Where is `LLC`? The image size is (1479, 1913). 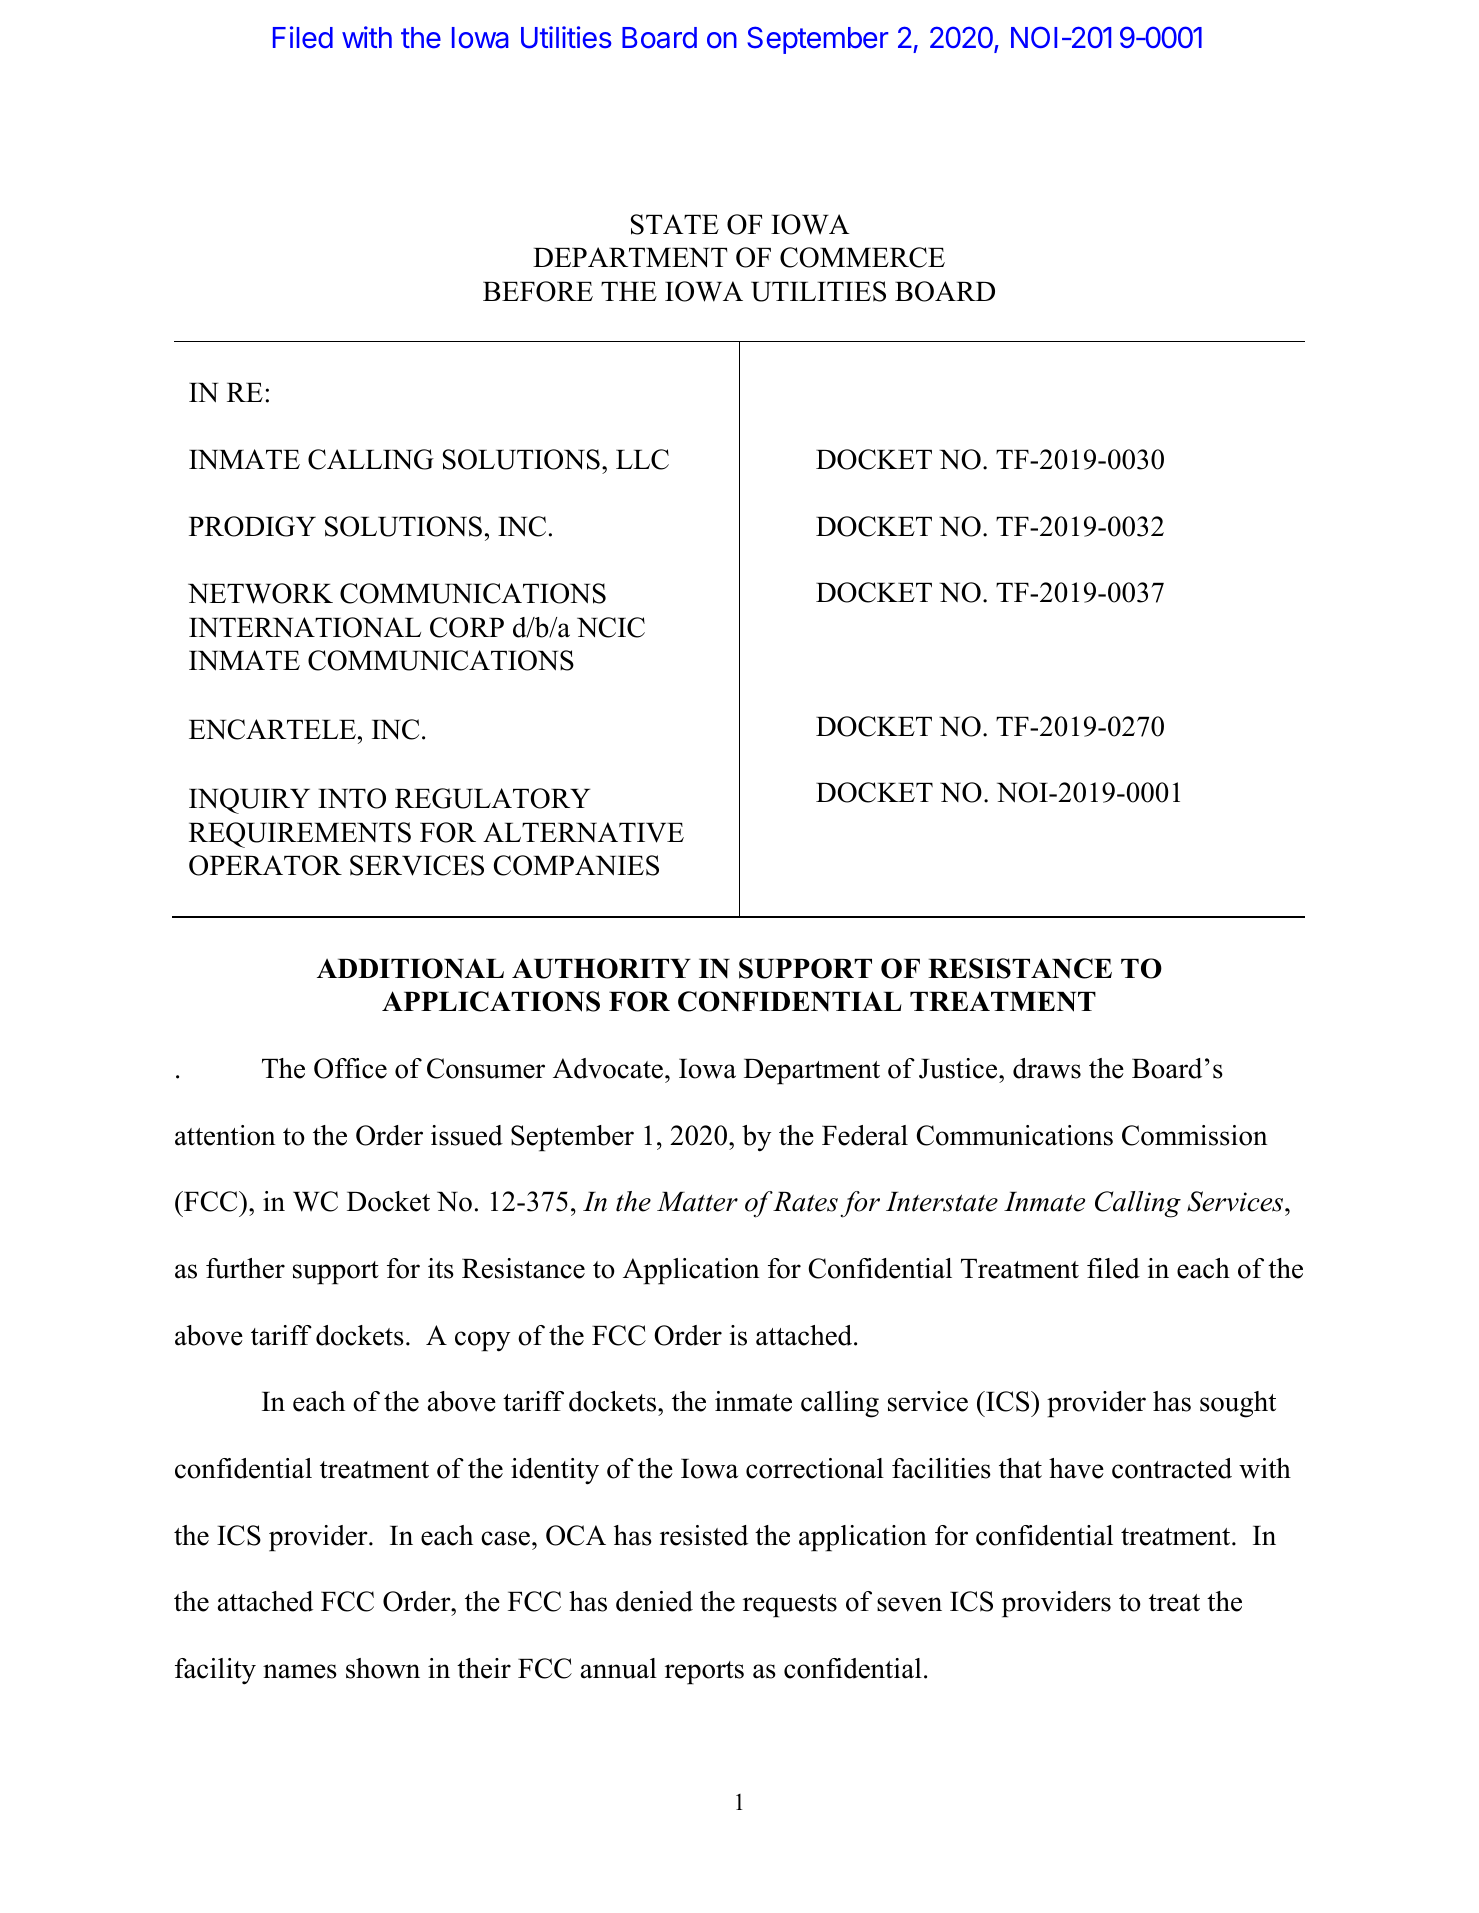
LLC is located at coordinates (642, 459).
